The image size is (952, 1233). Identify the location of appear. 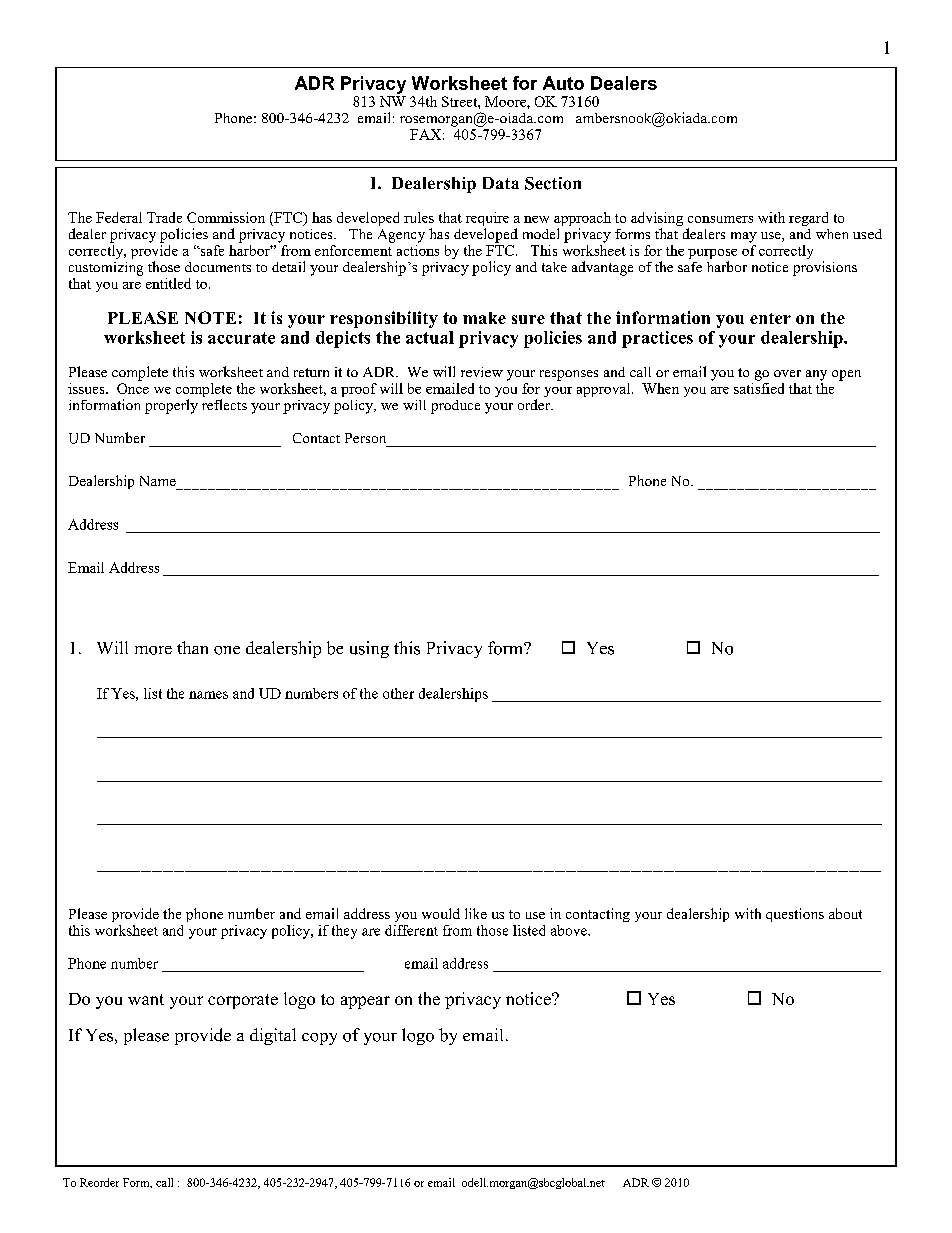
(365, 1002).
